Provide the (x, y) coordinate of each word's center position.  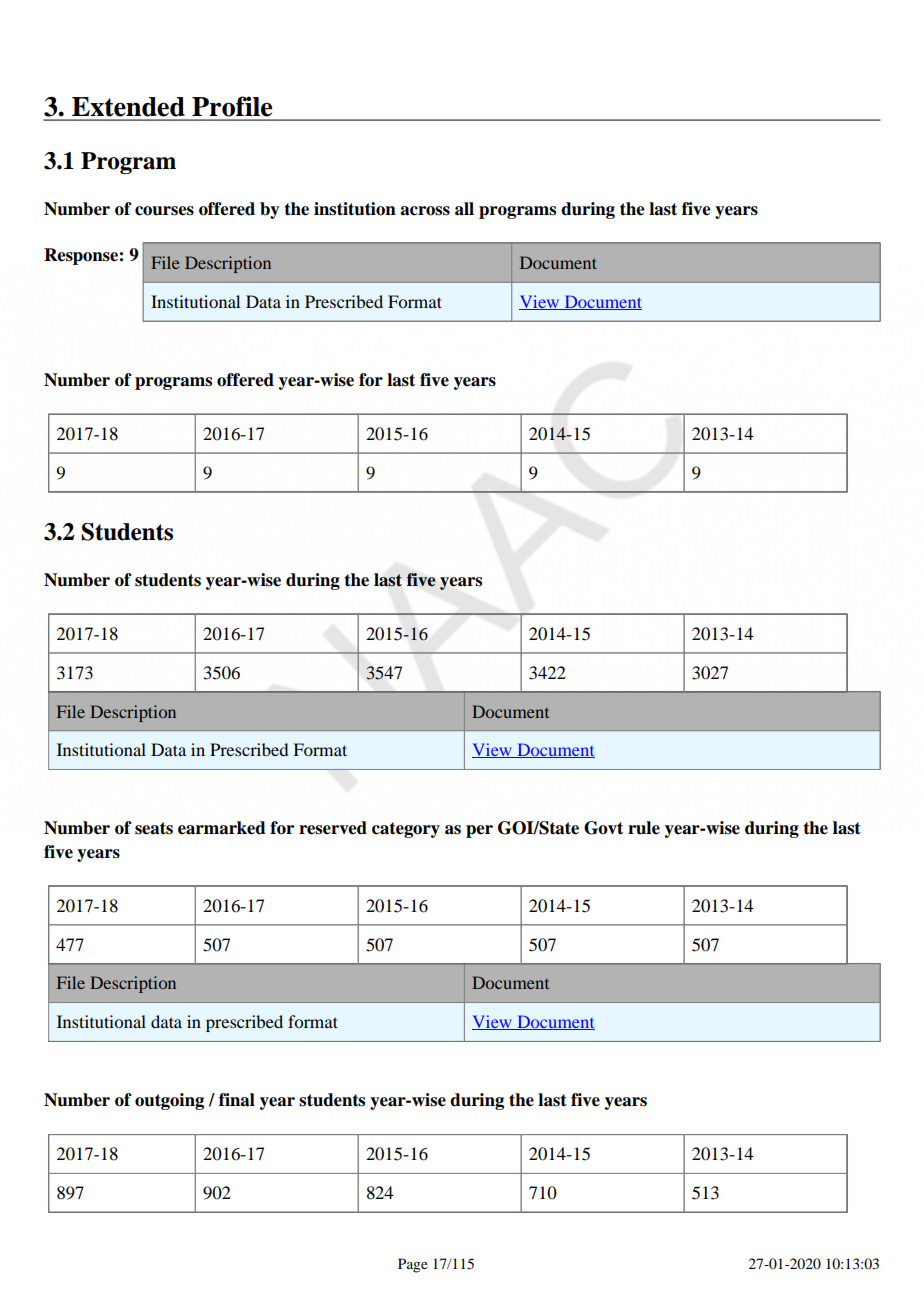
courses (164, 211)
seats (154, 828)
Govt (603, 828)
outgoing (169, 1101)
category (406, 830)
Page (413, 1265)
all (464, 209)
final (237, 1100)
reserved (333, 828)
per (479, 831)
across (425, 211)
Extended (128, 107)
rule (644, 828)
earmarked (222, 828)
